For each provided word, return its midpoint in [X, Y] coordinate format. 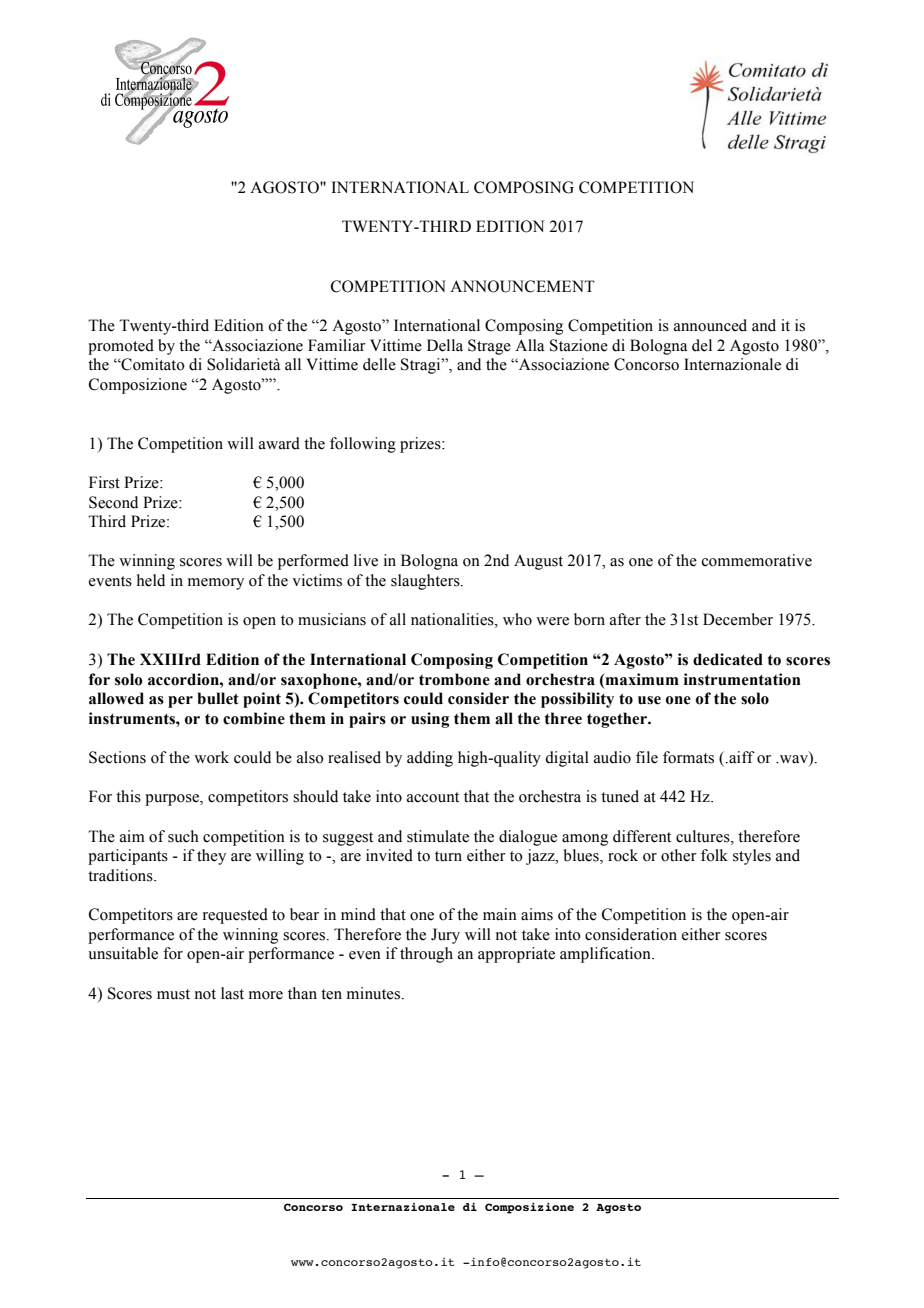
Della [445, 345]
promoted [121, 347]
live [366, 560]
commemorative [757, 560]
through [426, 955]
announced [710, 325]
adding [430, 759]
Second [113, 502]
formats [688, 757]
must [173, 994]
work [211, 757]
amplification [606, 955]
